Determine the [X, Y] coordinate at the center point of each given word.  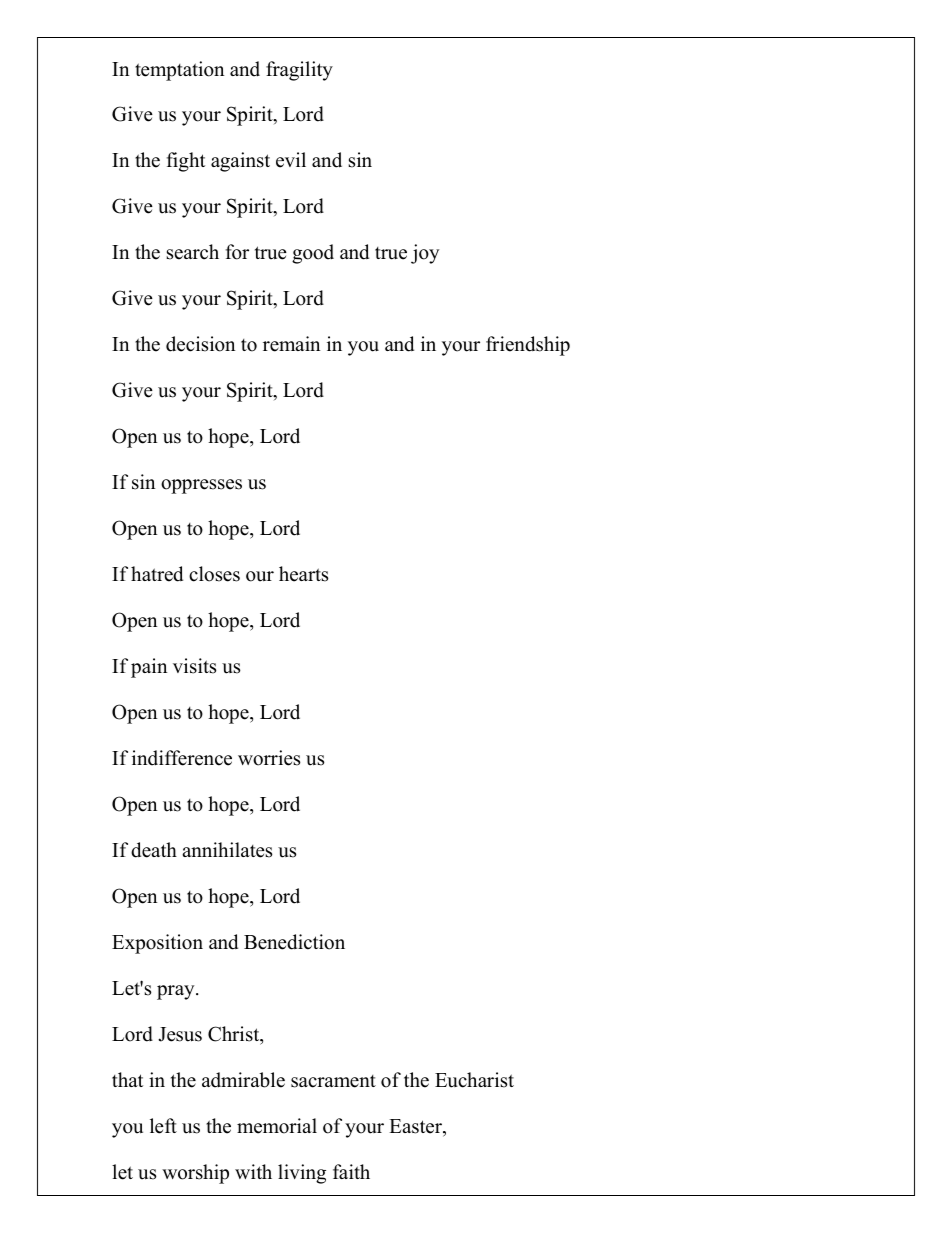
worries [269, 758]
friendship [528, 346]
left [163, 1126]
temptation [179, 71]
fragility [299, 71]
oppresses [201, 486]
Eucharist [474, 1080]
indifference [182, 758]
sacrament [333, 1081]
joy [425, 254]
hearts [303, 574]
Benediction [294, 942]
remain [291, 344]
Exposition [157, 944]
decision [200, 344]
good [313, 254]
